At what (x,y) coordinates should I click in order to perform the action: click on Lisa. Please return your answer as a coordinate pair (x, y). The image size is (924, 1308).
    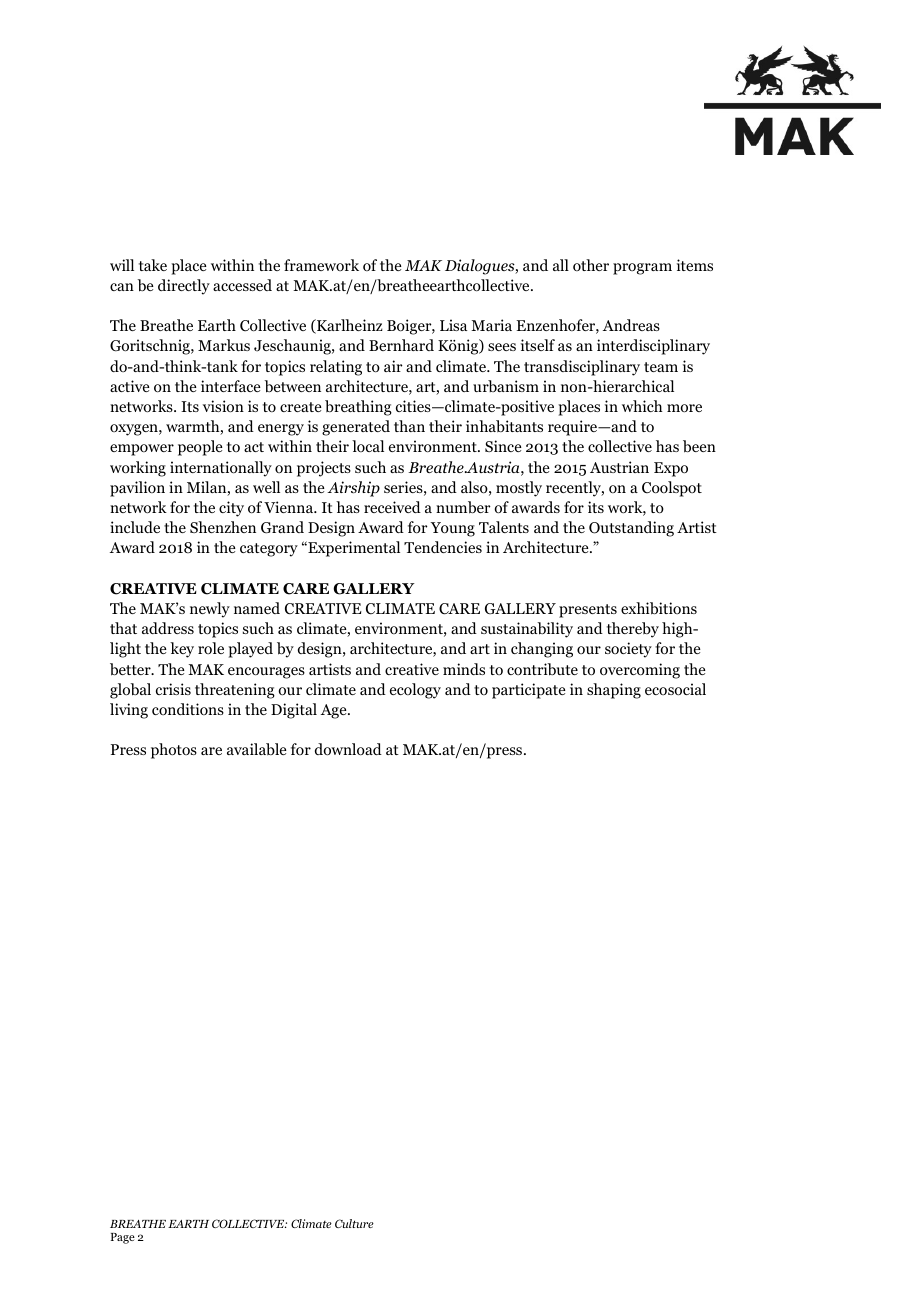
    Looking at the image, I should click on (453, 325).
